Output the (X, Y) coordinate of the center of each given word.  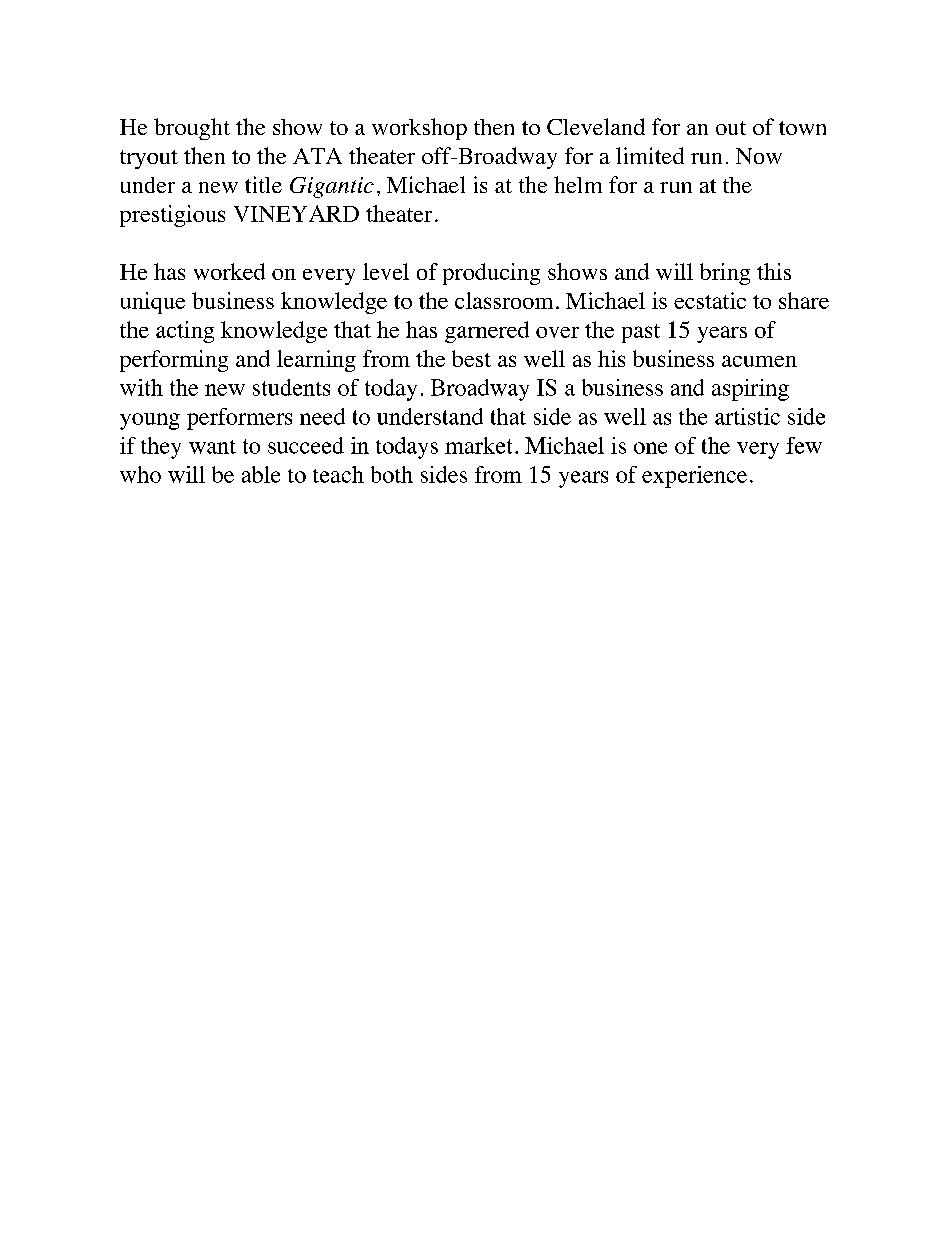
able (261, 474)
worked (229, 271)
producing (491, 274)
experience (694, 477)
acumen (759, 361)
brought (192, 129)
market (478, 445)
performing (174, 361)
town (802, 128)
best (471, 358)
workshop (419, 129)
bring (725, 274)
